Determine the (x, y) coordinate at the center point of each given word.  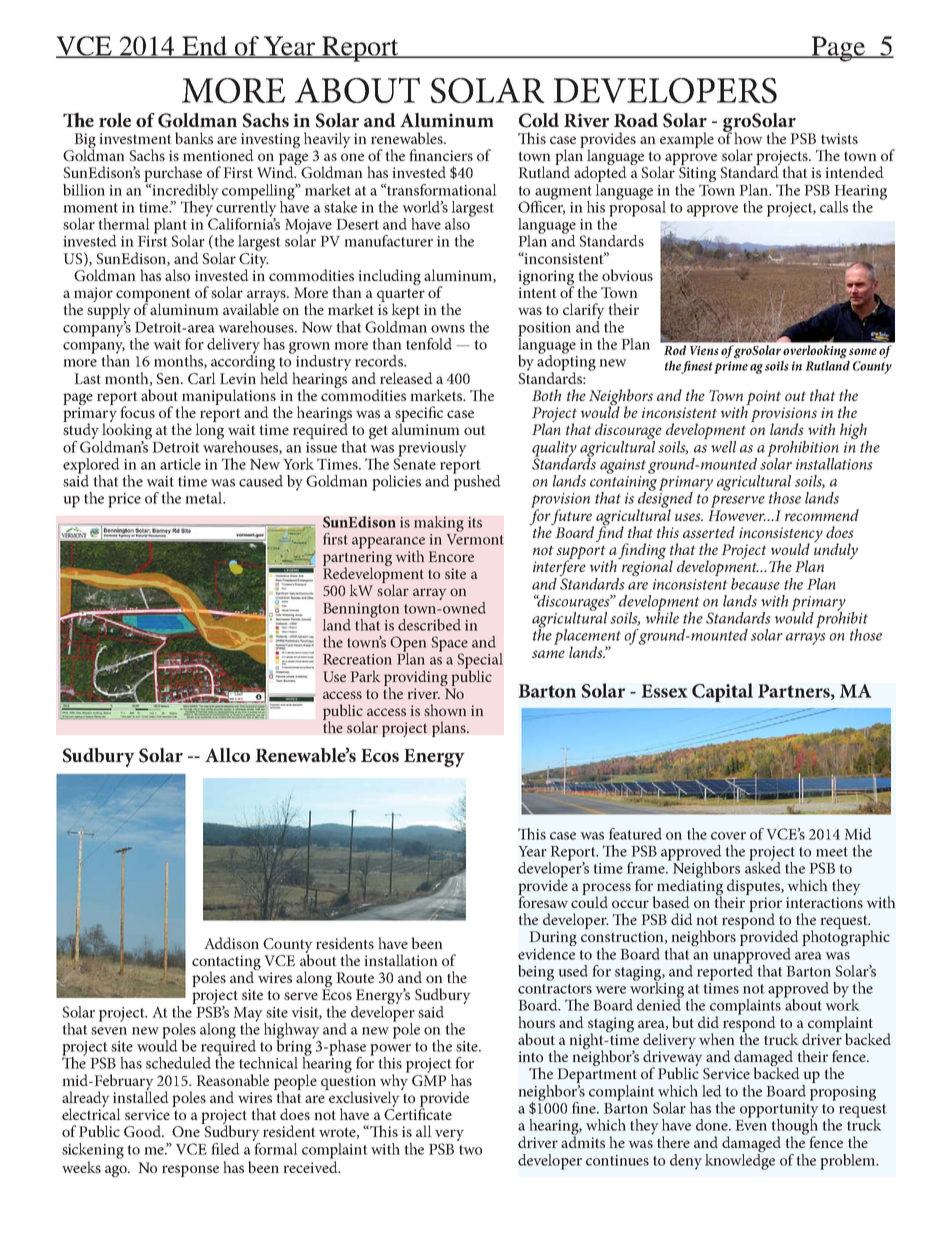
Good (143, 1131)
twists (839, 138)
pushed (477, 481)
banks (194, 138)
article (180, 464)
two (470, 1150)
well (723, 447)
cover (728, 836)
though (795, 1127)
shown (445, 710)
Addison (231, 943)
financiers (441, 155)
